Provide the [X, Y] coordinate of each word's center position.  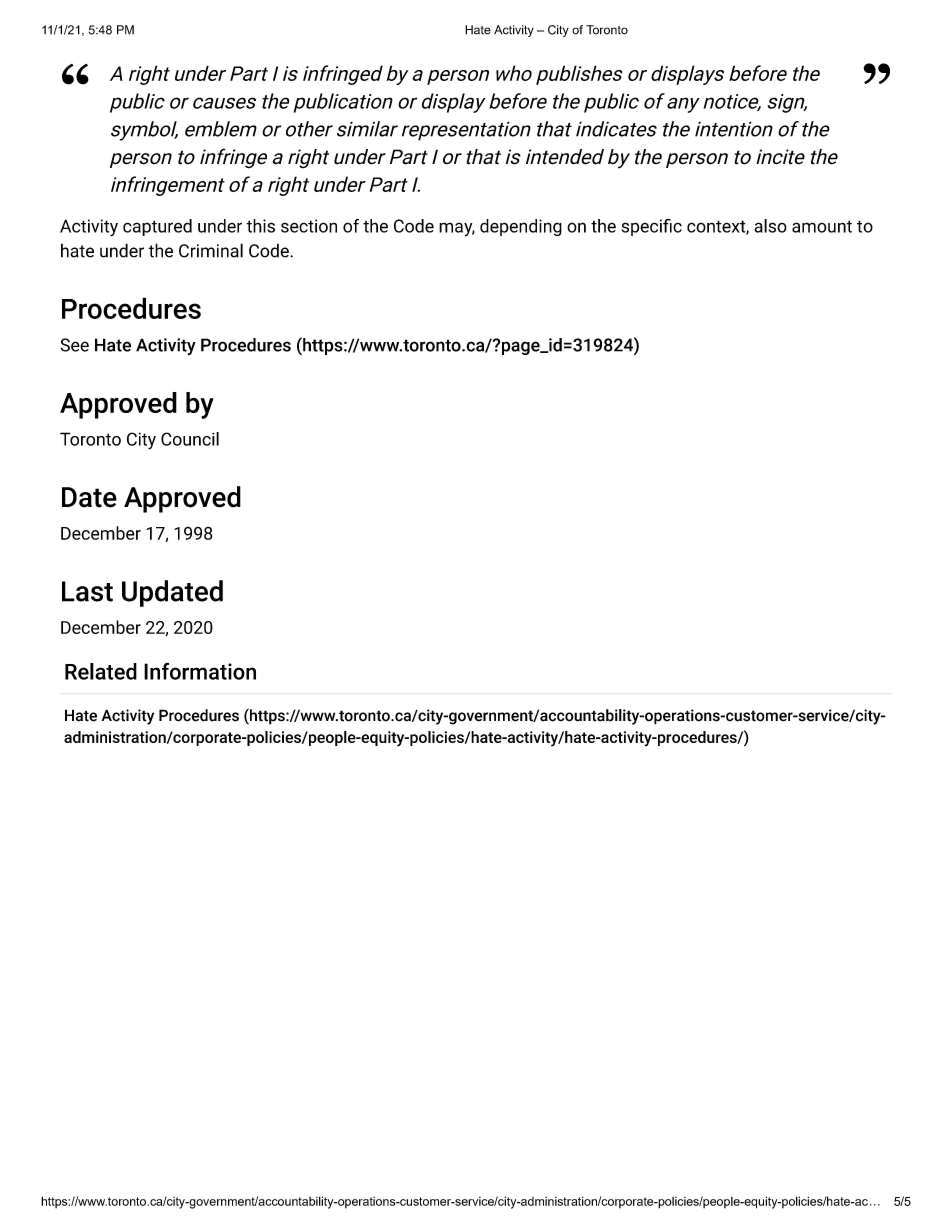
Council [190, 439]
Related [101, 671]
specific [651, 227]
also [770, 226]
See [74, 345]
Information [200, 671]
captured [157, 227]
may [457, 229]
